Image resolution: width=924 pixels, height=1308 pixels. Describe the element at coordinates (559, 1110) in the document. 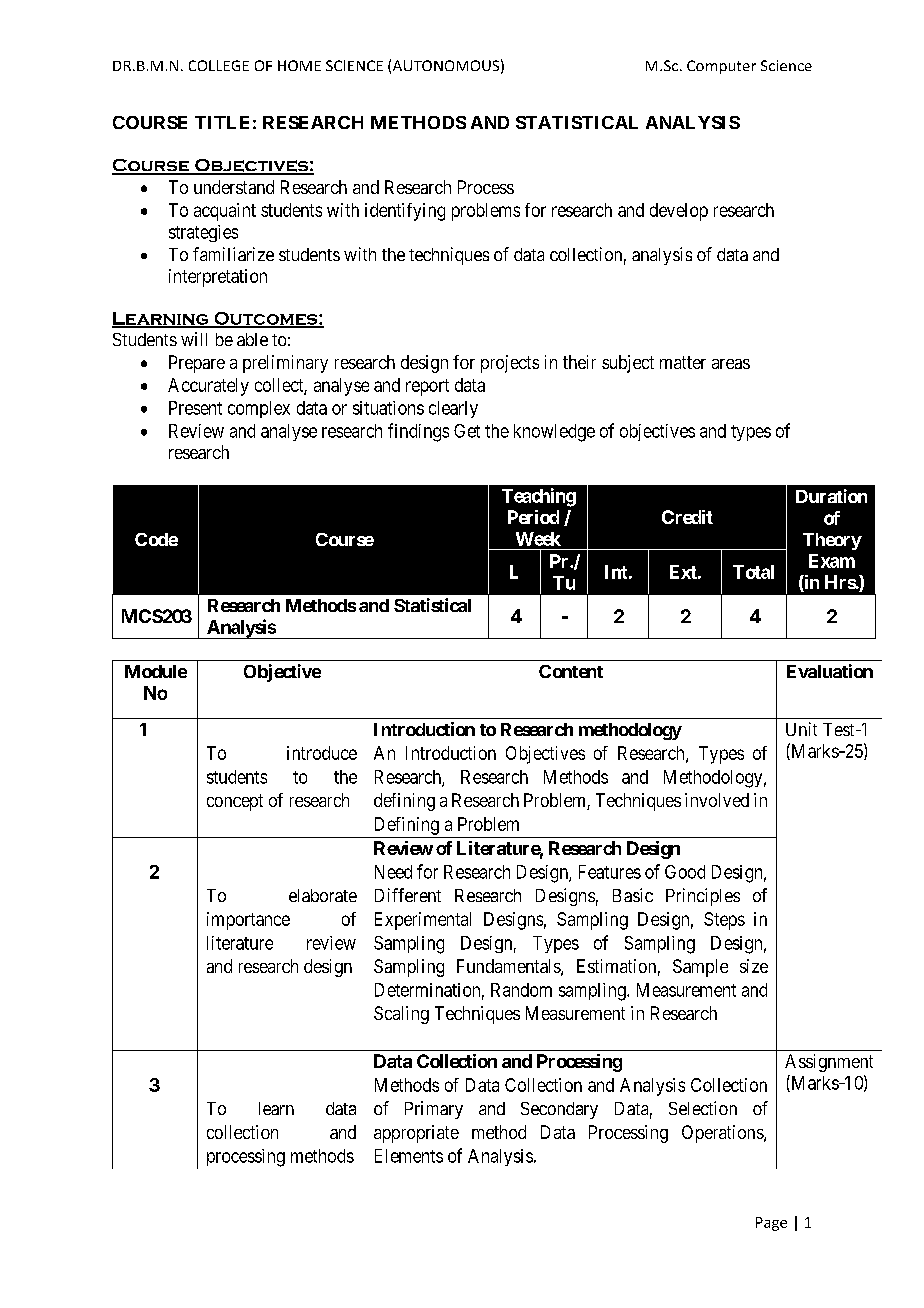

I see `Secondary` at that location.
